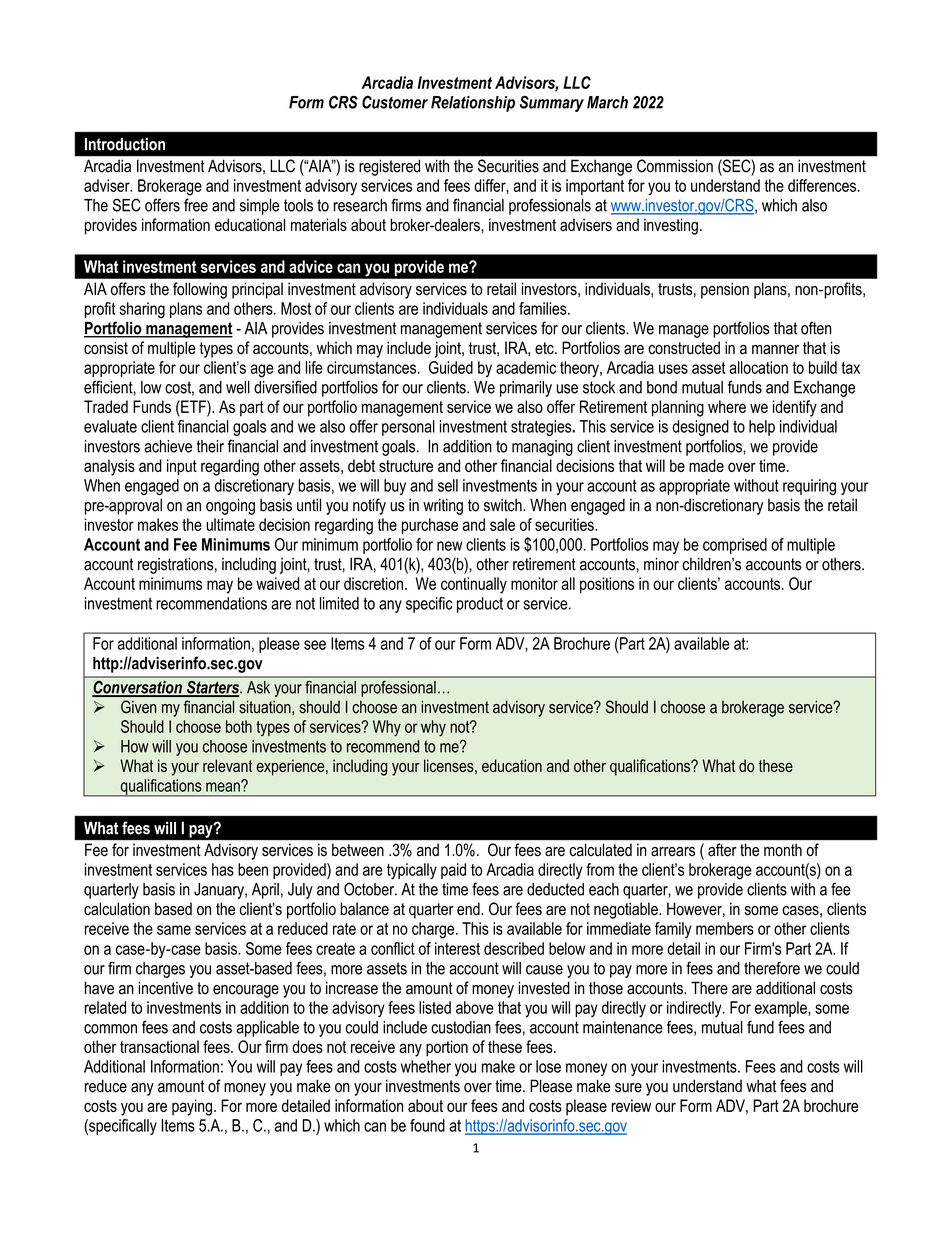 This image has height=1233, width=952. I want to click on Introduction, so click(125, 144).
